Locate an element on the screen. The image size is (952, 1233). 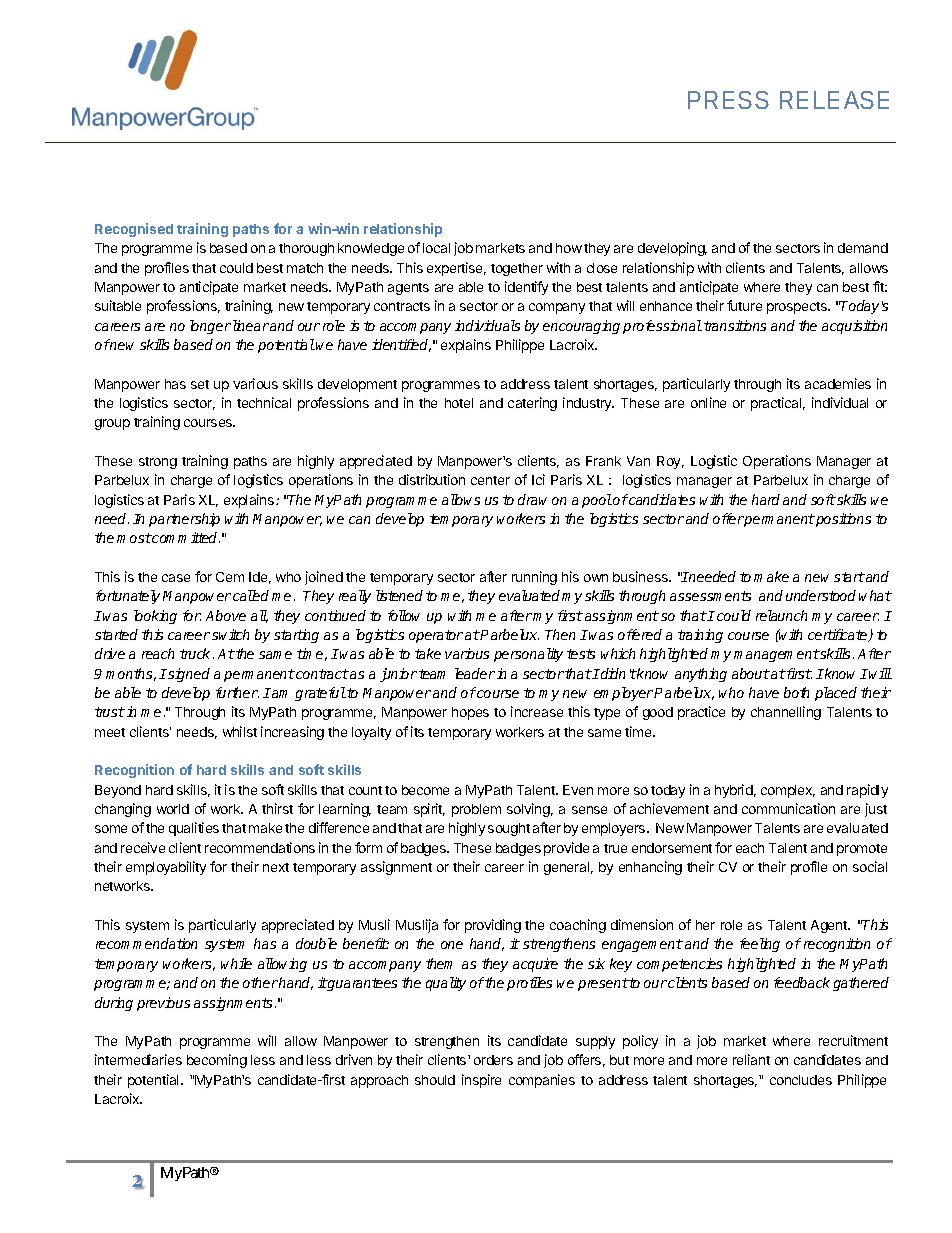
local is located at coordinates (436, 248).
